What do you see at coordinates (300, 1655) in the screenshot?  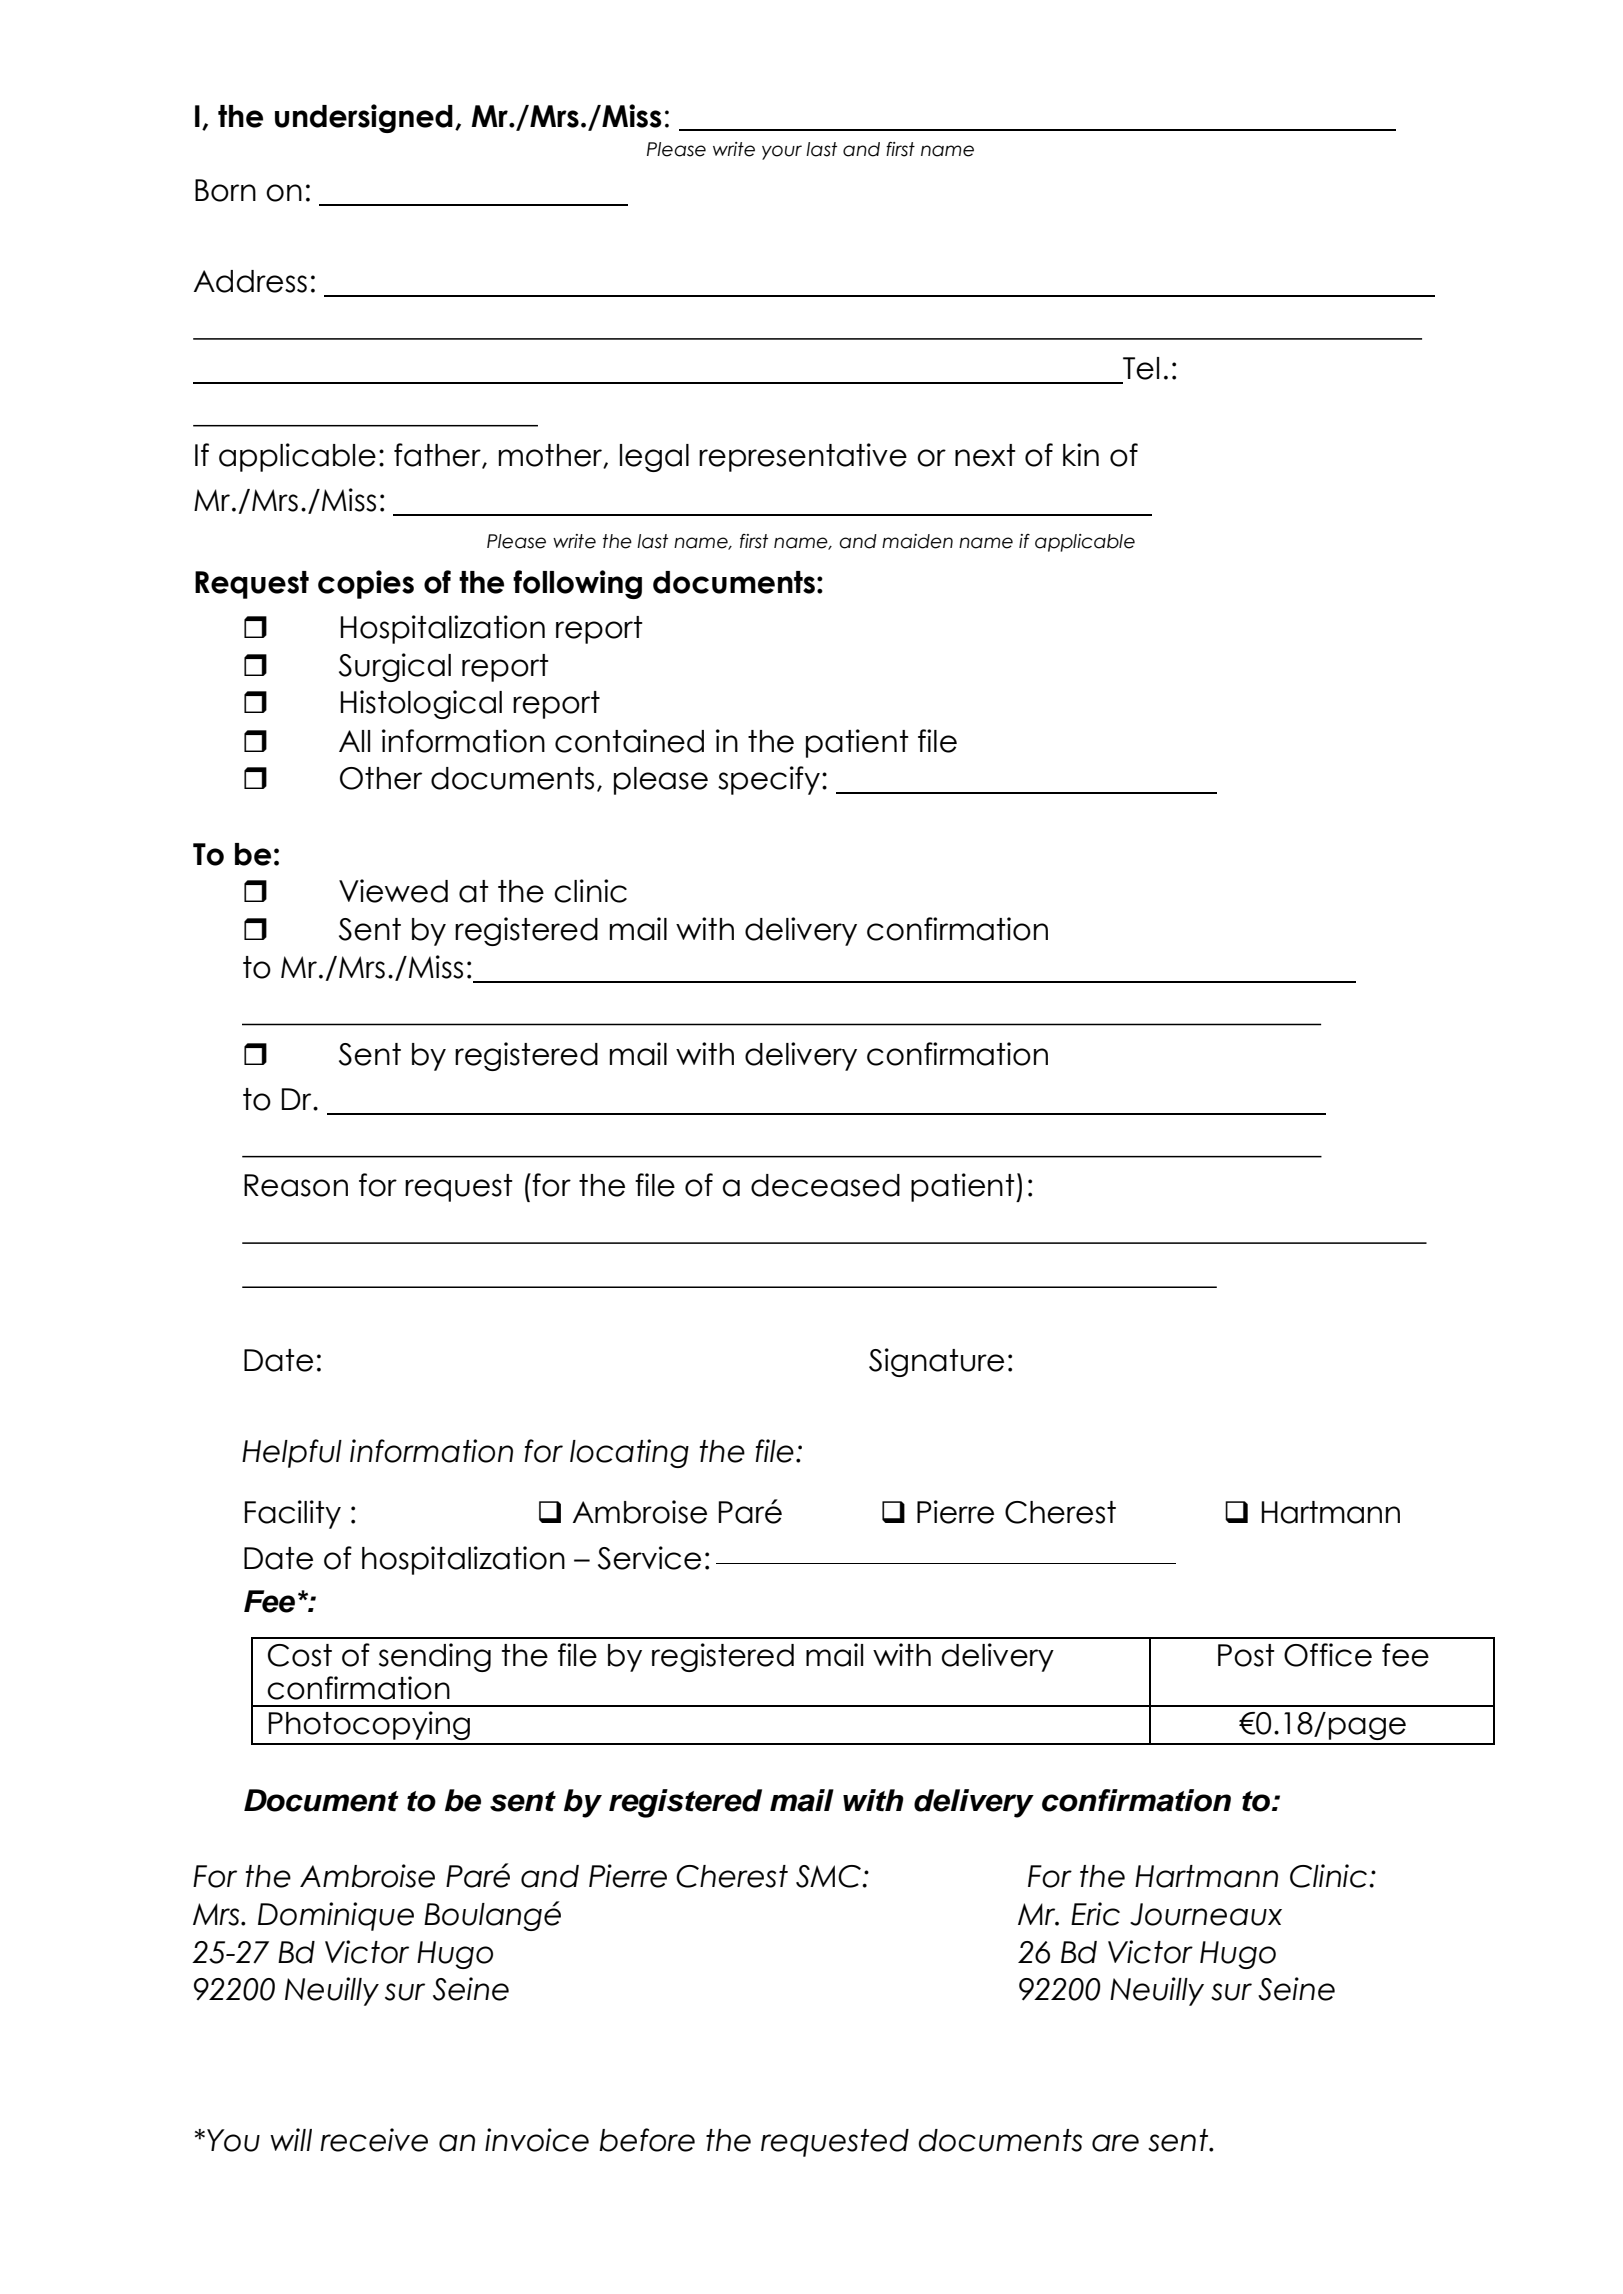 I see `Cost` at bounding box center [300, 1655].
